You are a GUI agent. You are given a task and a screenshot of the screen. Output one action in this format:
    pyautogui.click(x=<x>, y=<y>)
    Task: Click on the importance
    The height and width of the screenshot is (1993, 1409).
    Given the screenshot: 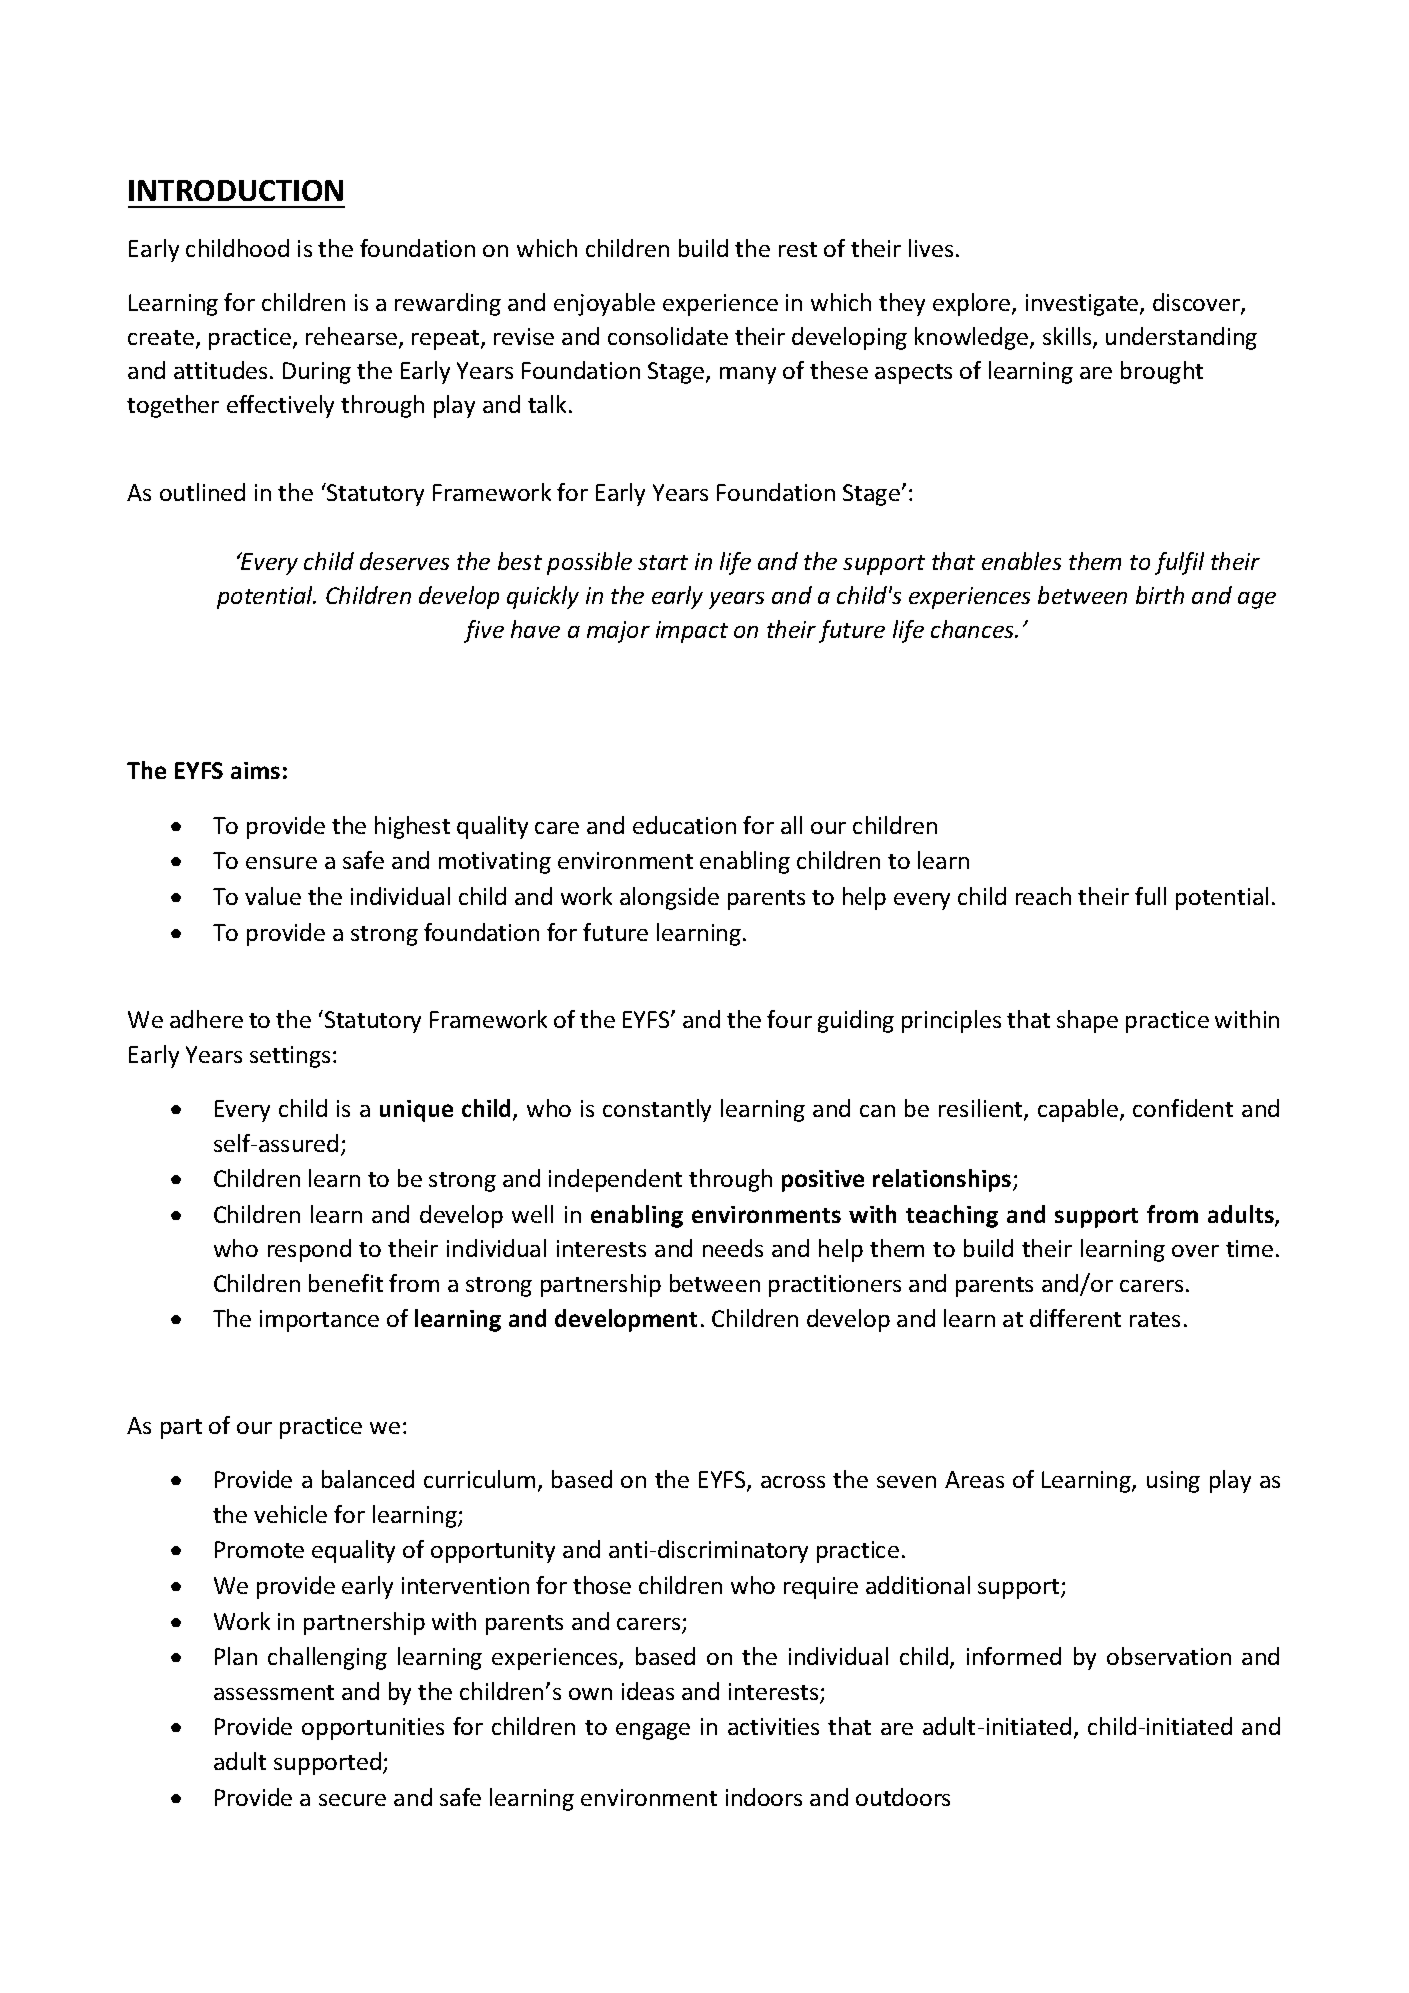 What is the action you would take?
    pyautogui.click(x=319, y=1321)
